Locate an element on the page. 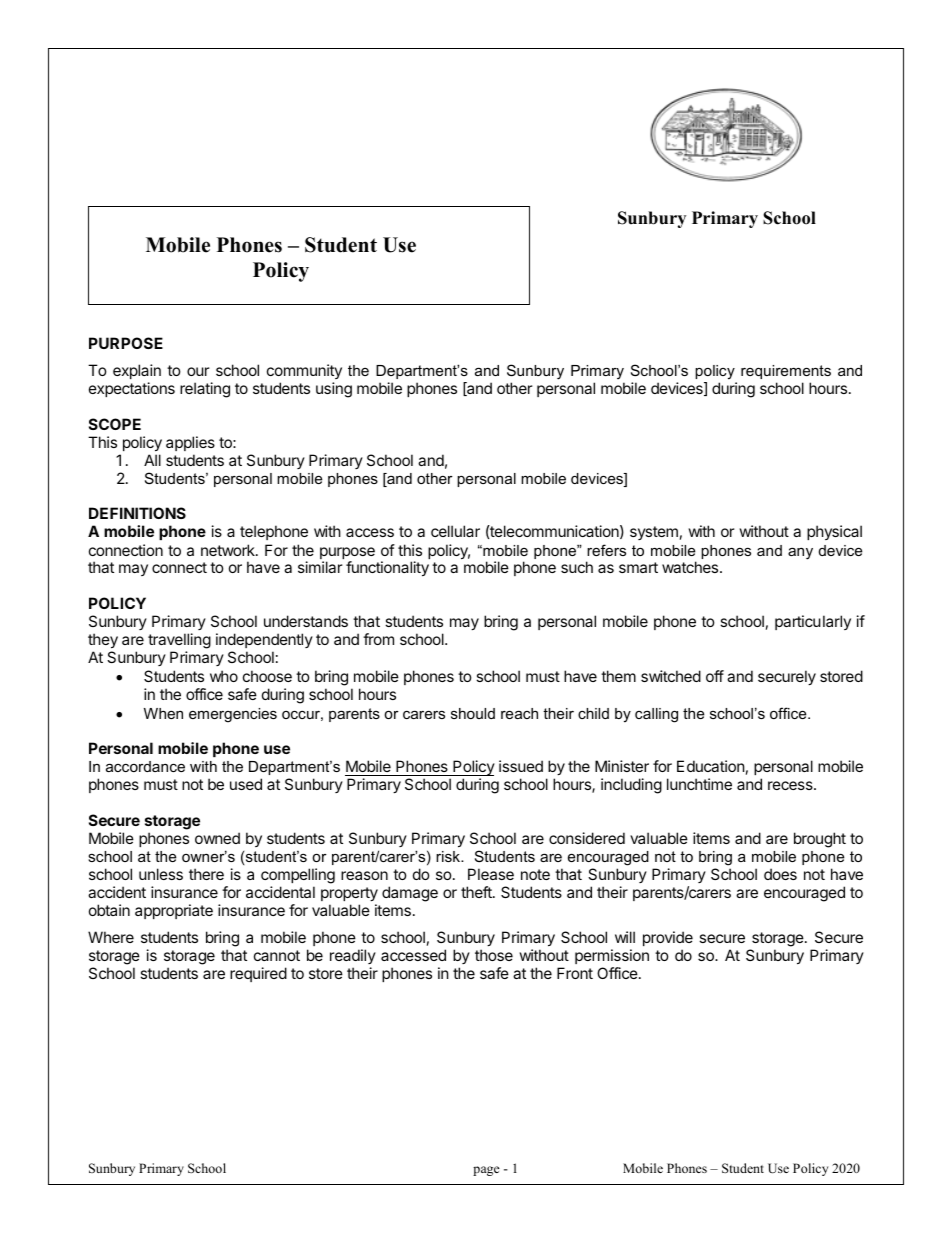 The image size is (952, 1233). relating is located at coordinates (205, 390).
